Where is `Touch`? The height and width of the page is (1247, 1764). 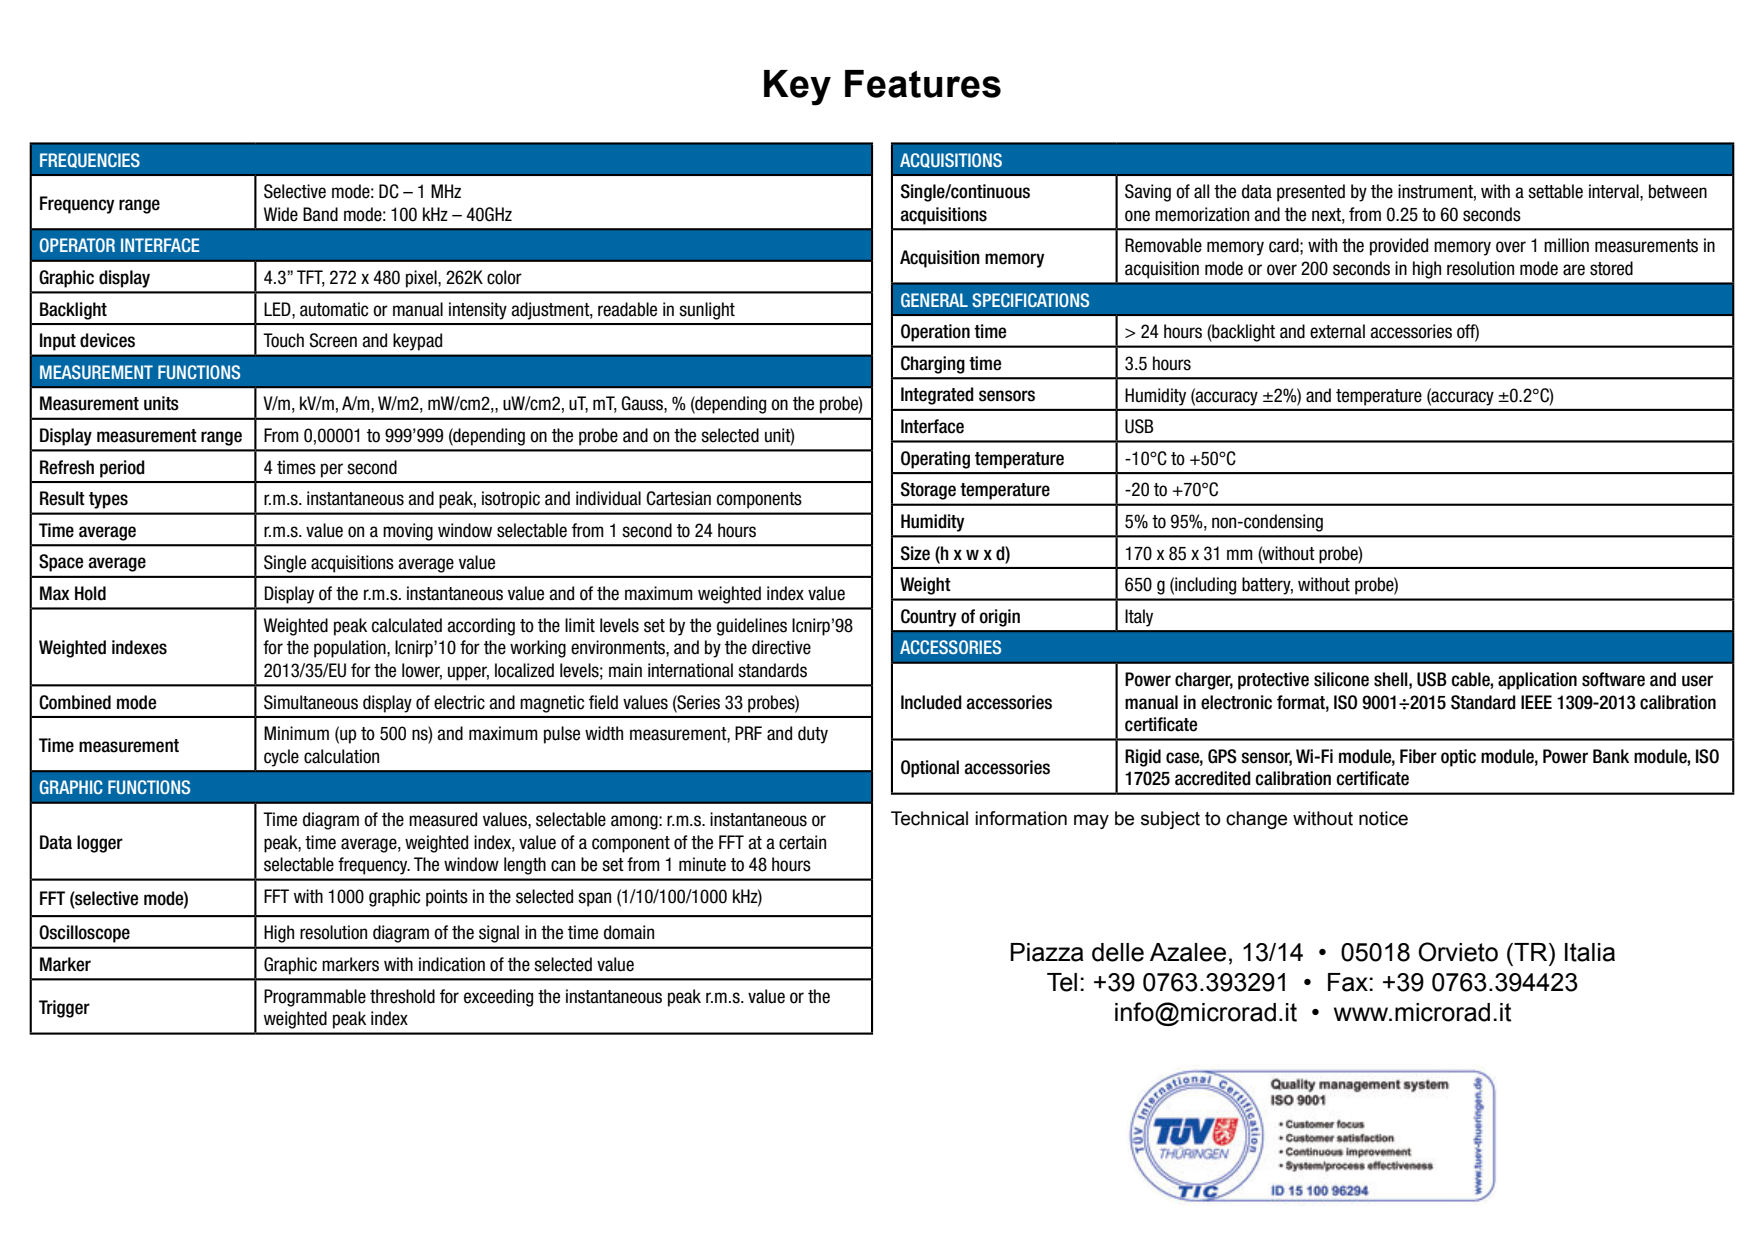 Touch is located at coordinates (283, 340).
